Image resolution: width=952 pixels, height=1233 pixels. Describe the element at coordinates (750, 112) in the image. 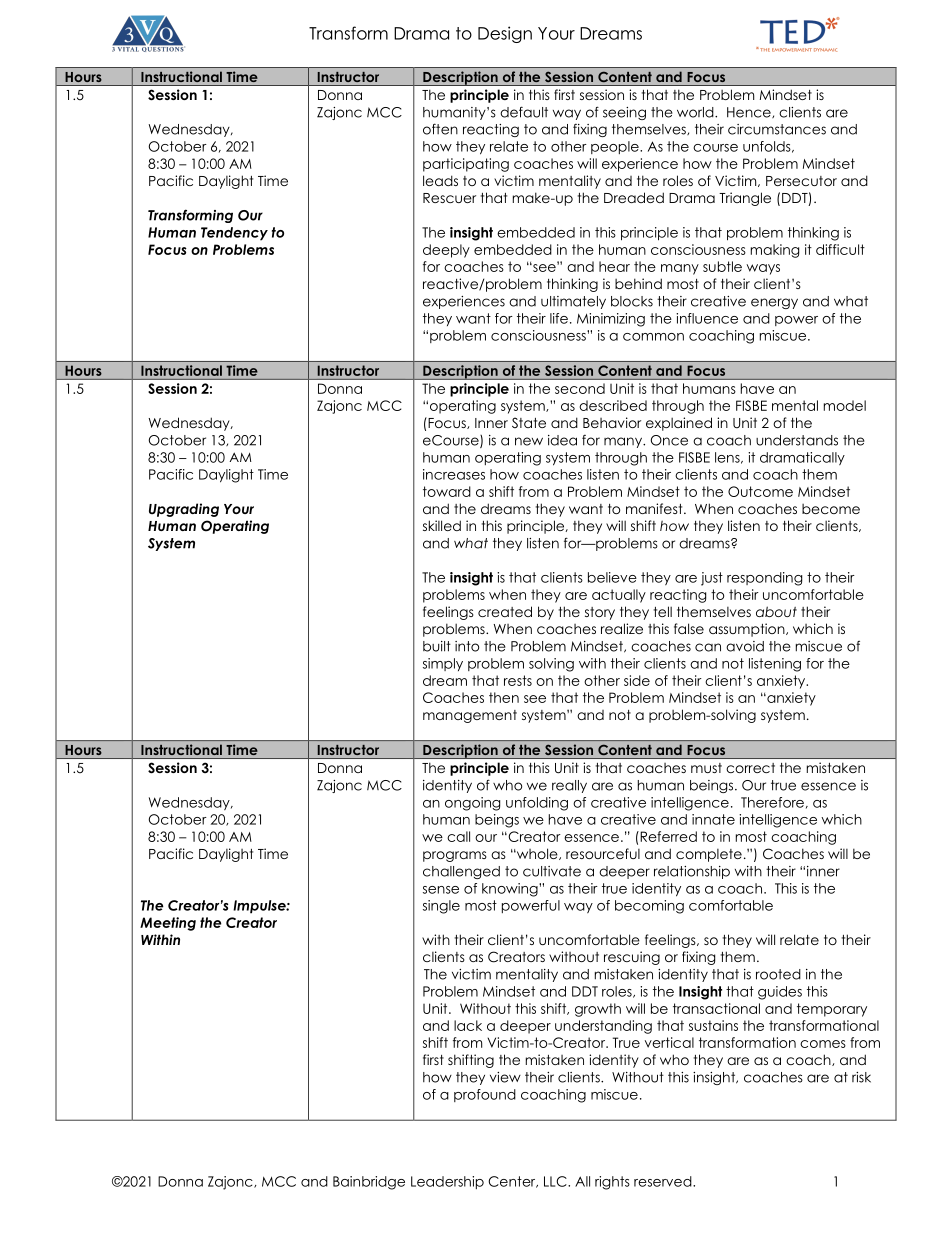

I see `Hence` at that location.
